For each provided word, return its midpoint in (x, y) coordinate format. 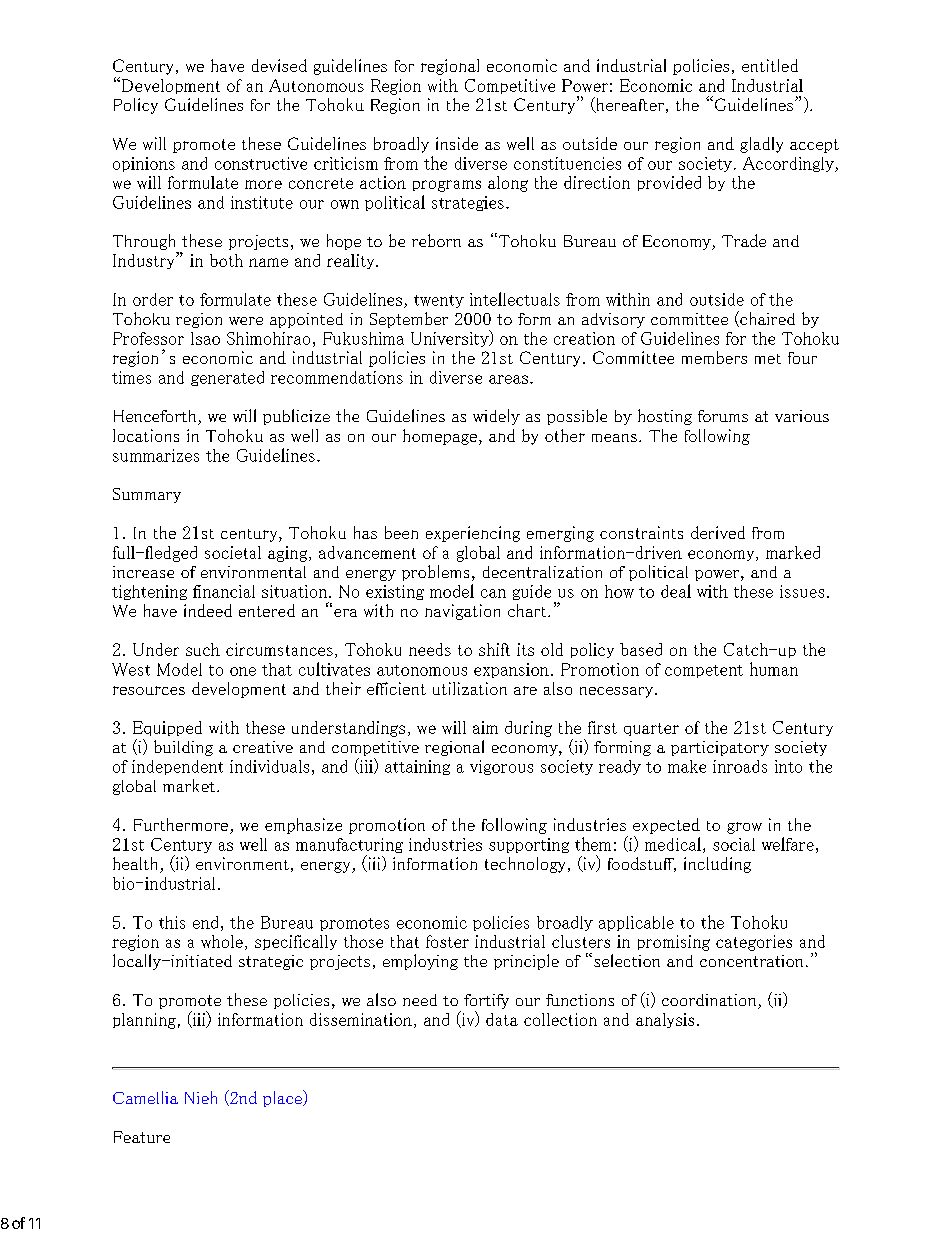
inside (457, 143)
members (714, 357)
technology (527, 865)
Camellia (145, 1097)
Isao (205, 338)
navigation (462, 612)
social (734, 844)
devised (279, 65)
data (502, 1019)
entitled (770, 65)
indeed (208, 610)
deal (676, 591)
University (451, 338)
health (137, 865)
